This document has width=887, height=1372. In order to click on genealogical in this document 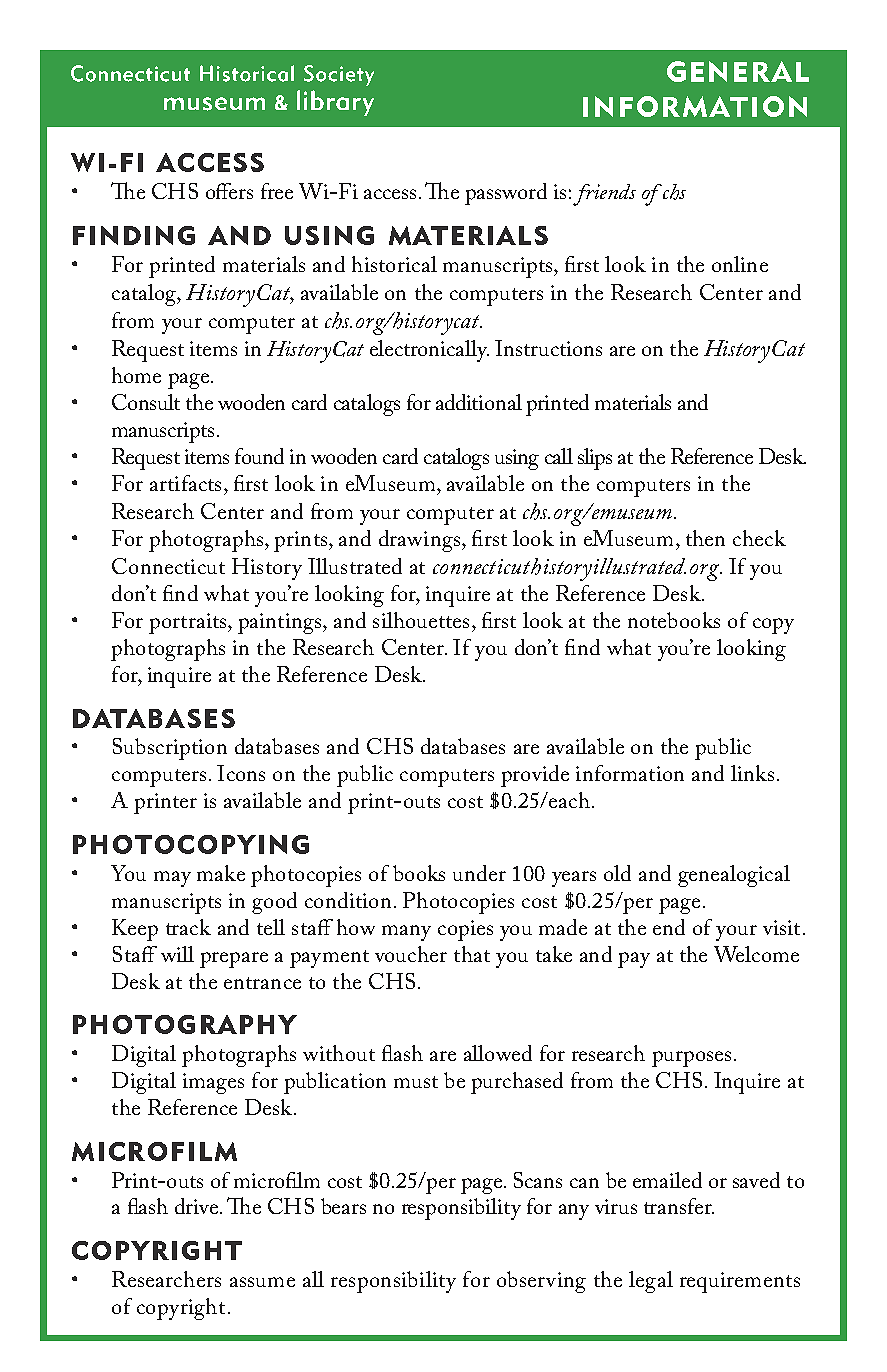, I will do `click(734, 876)`.
